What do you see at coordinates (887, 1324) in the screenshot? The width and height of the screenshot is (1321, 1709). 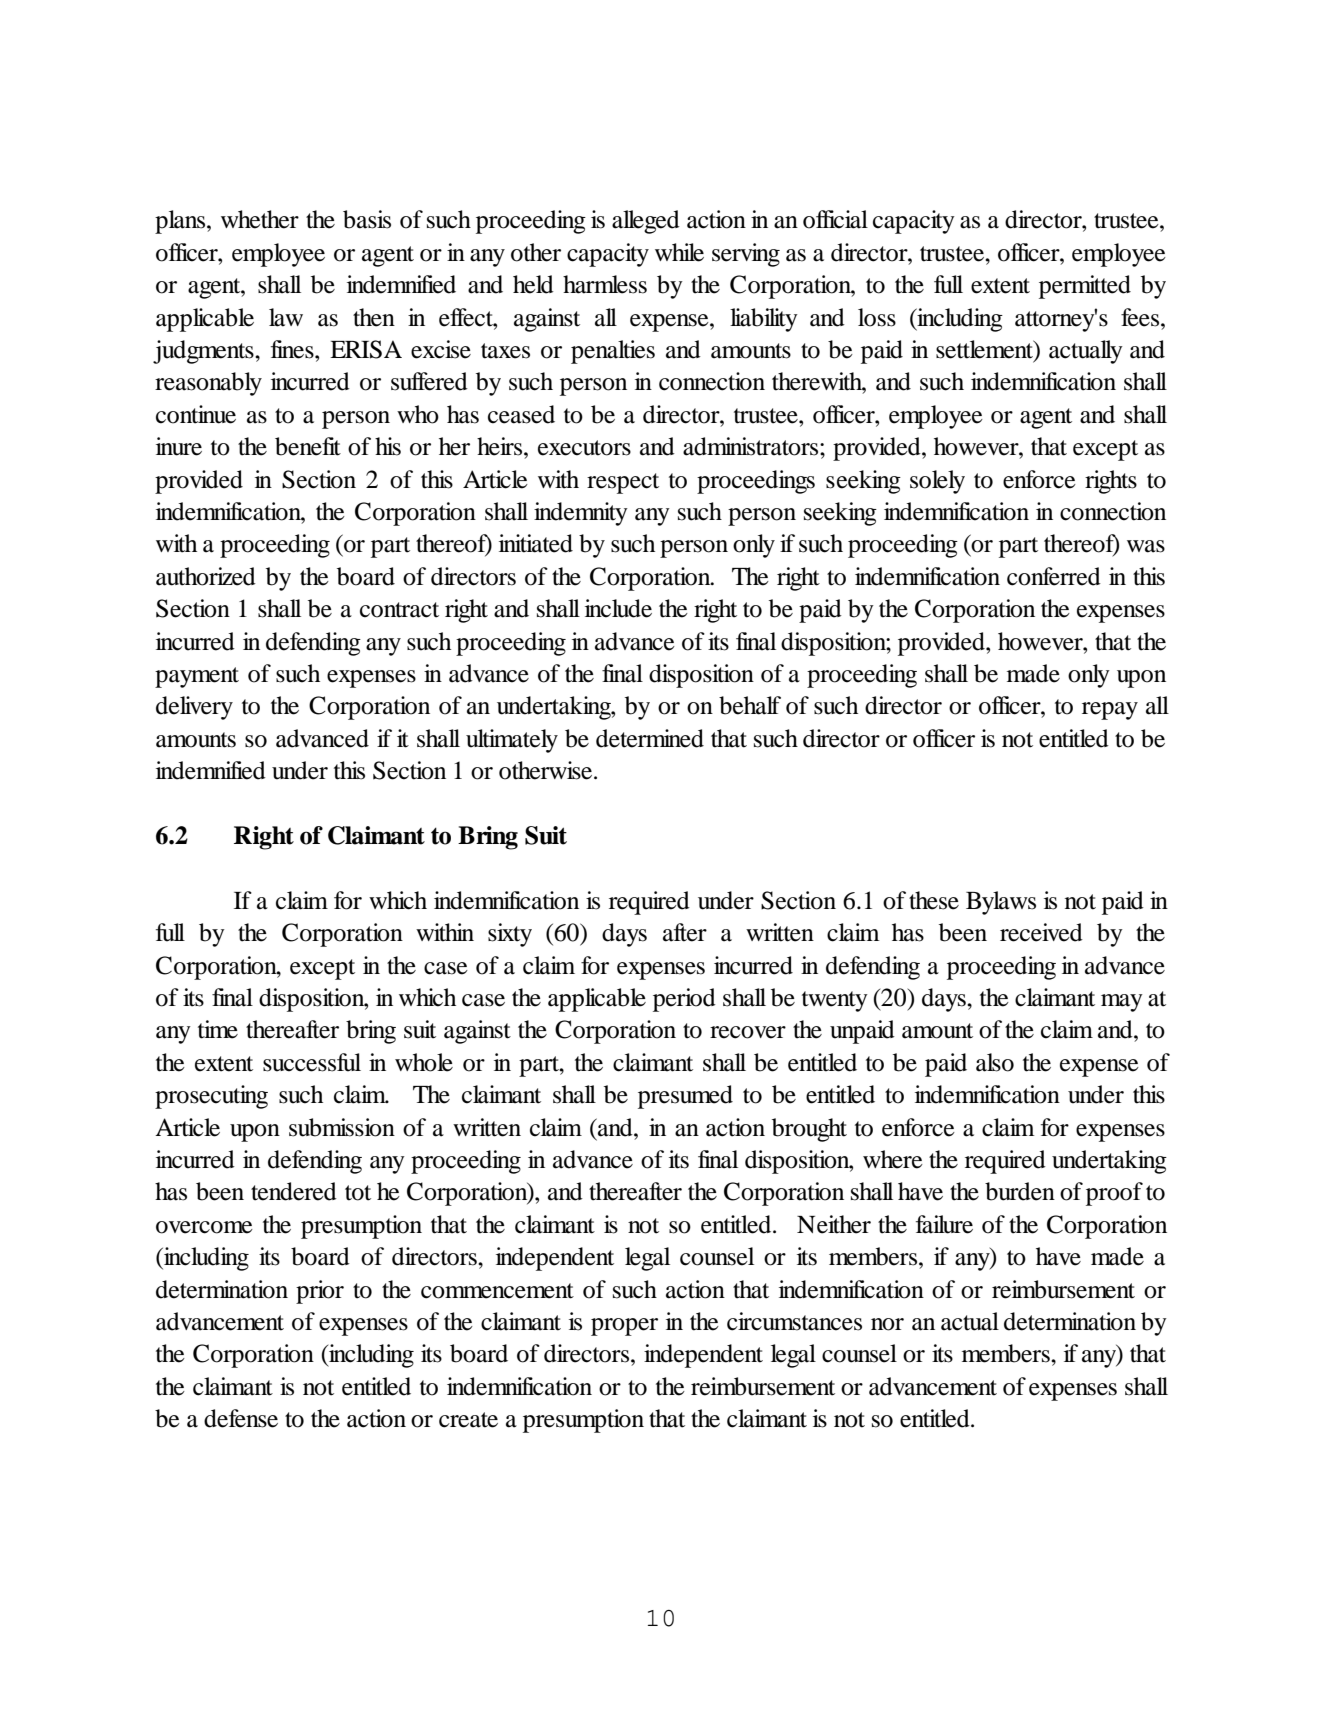 I see `nor` at bounding box center [887, 1324].
